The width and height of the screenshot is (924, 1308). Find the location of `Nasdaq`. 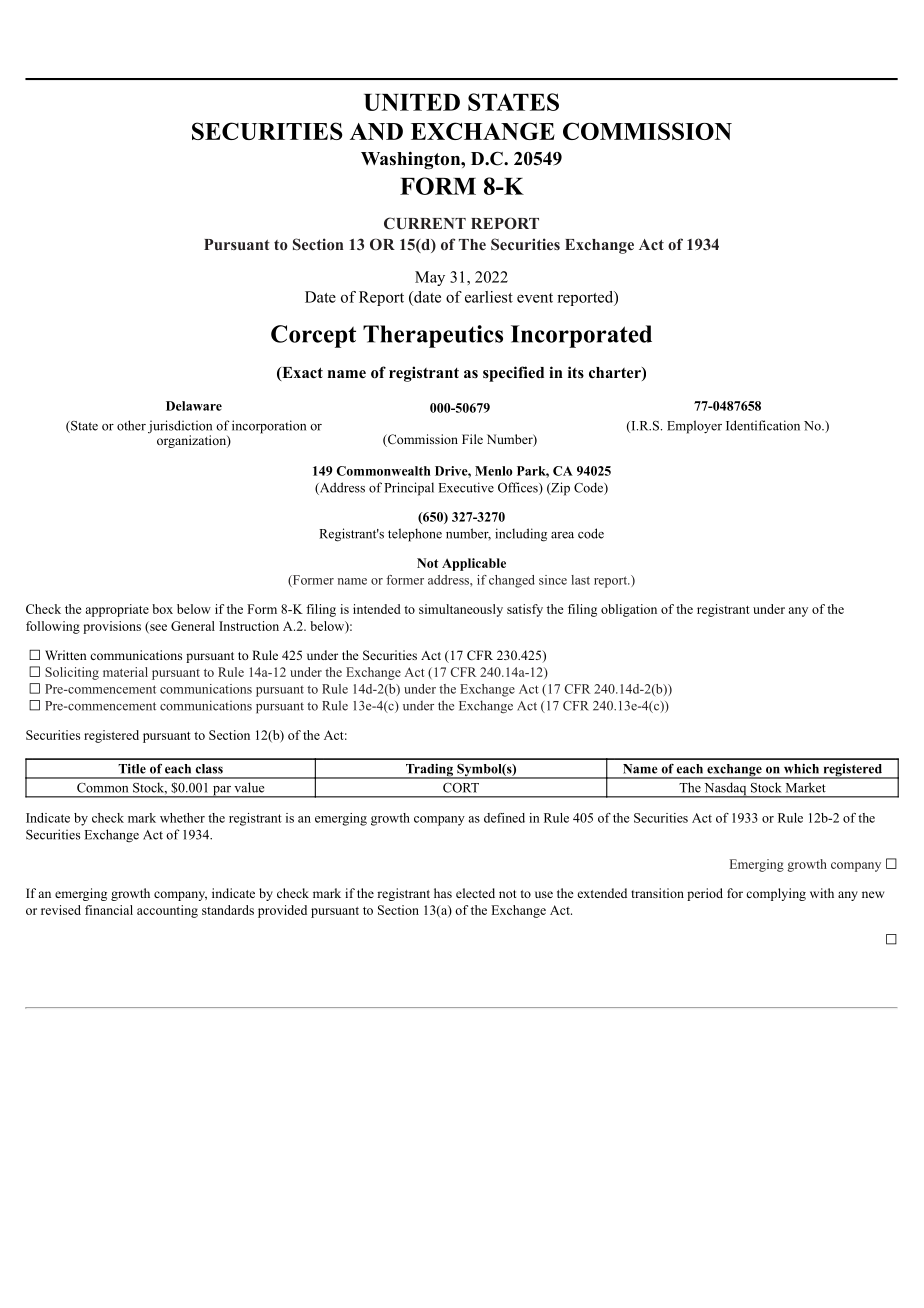

Nasdaq is located at coordinates (725, 790).
